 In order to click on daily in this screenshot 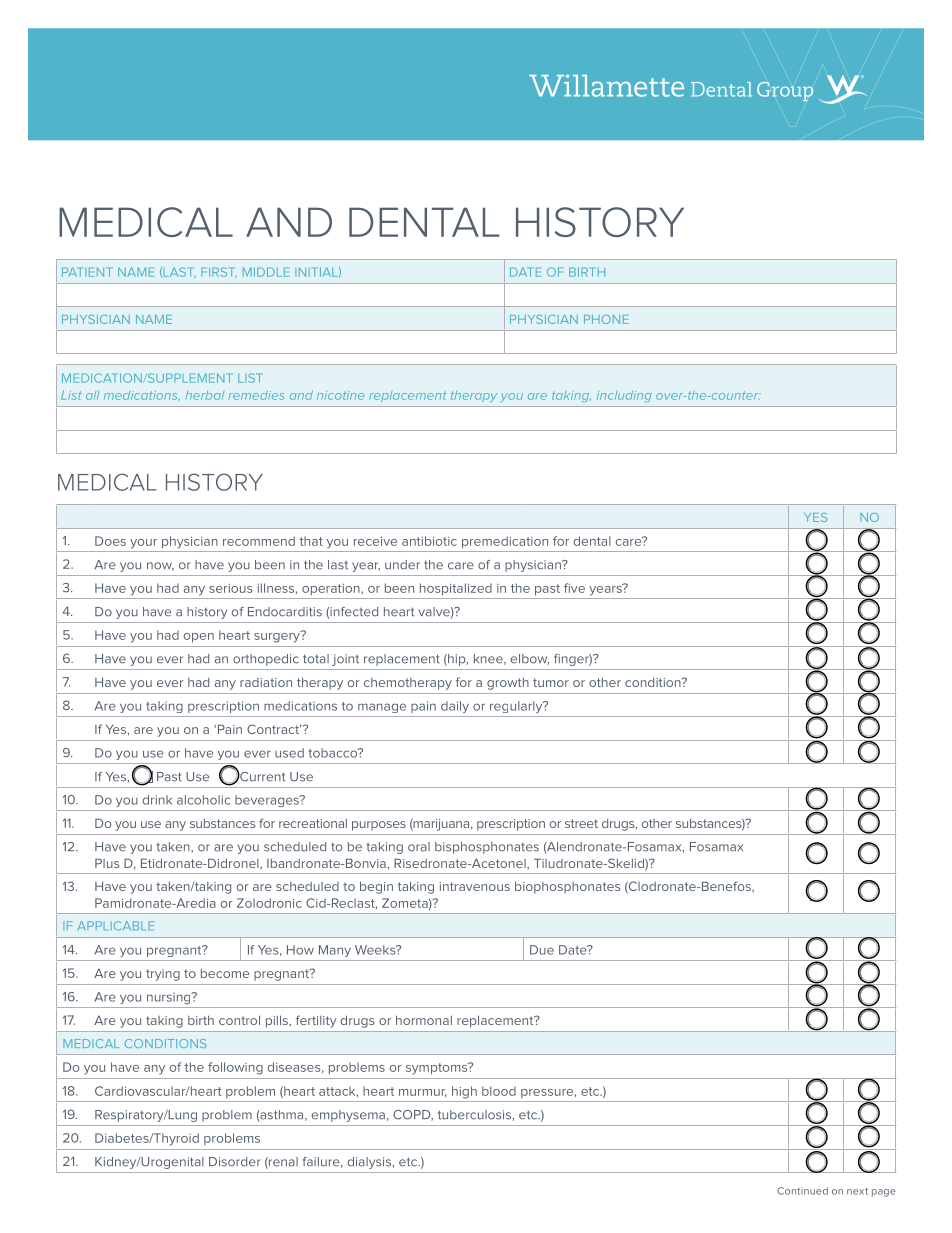, I will do `click(455, 707)`.
